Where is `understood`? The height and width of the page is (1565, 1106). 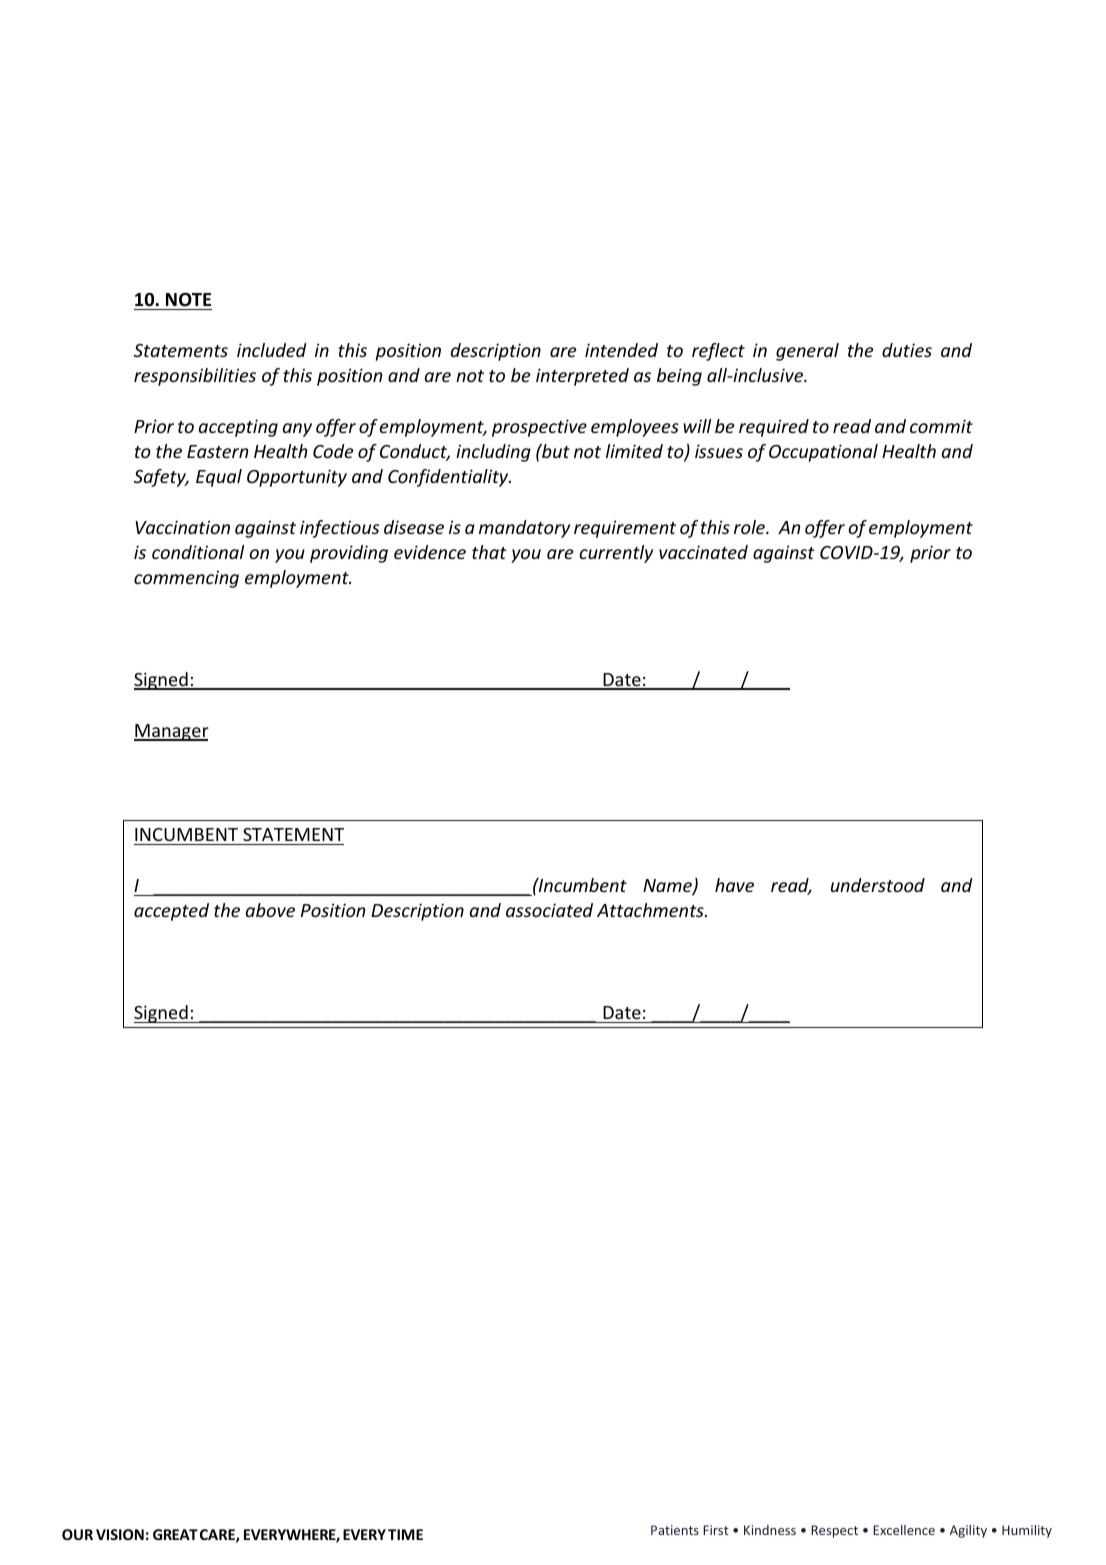
understood is located at coordinates (878, 885).
